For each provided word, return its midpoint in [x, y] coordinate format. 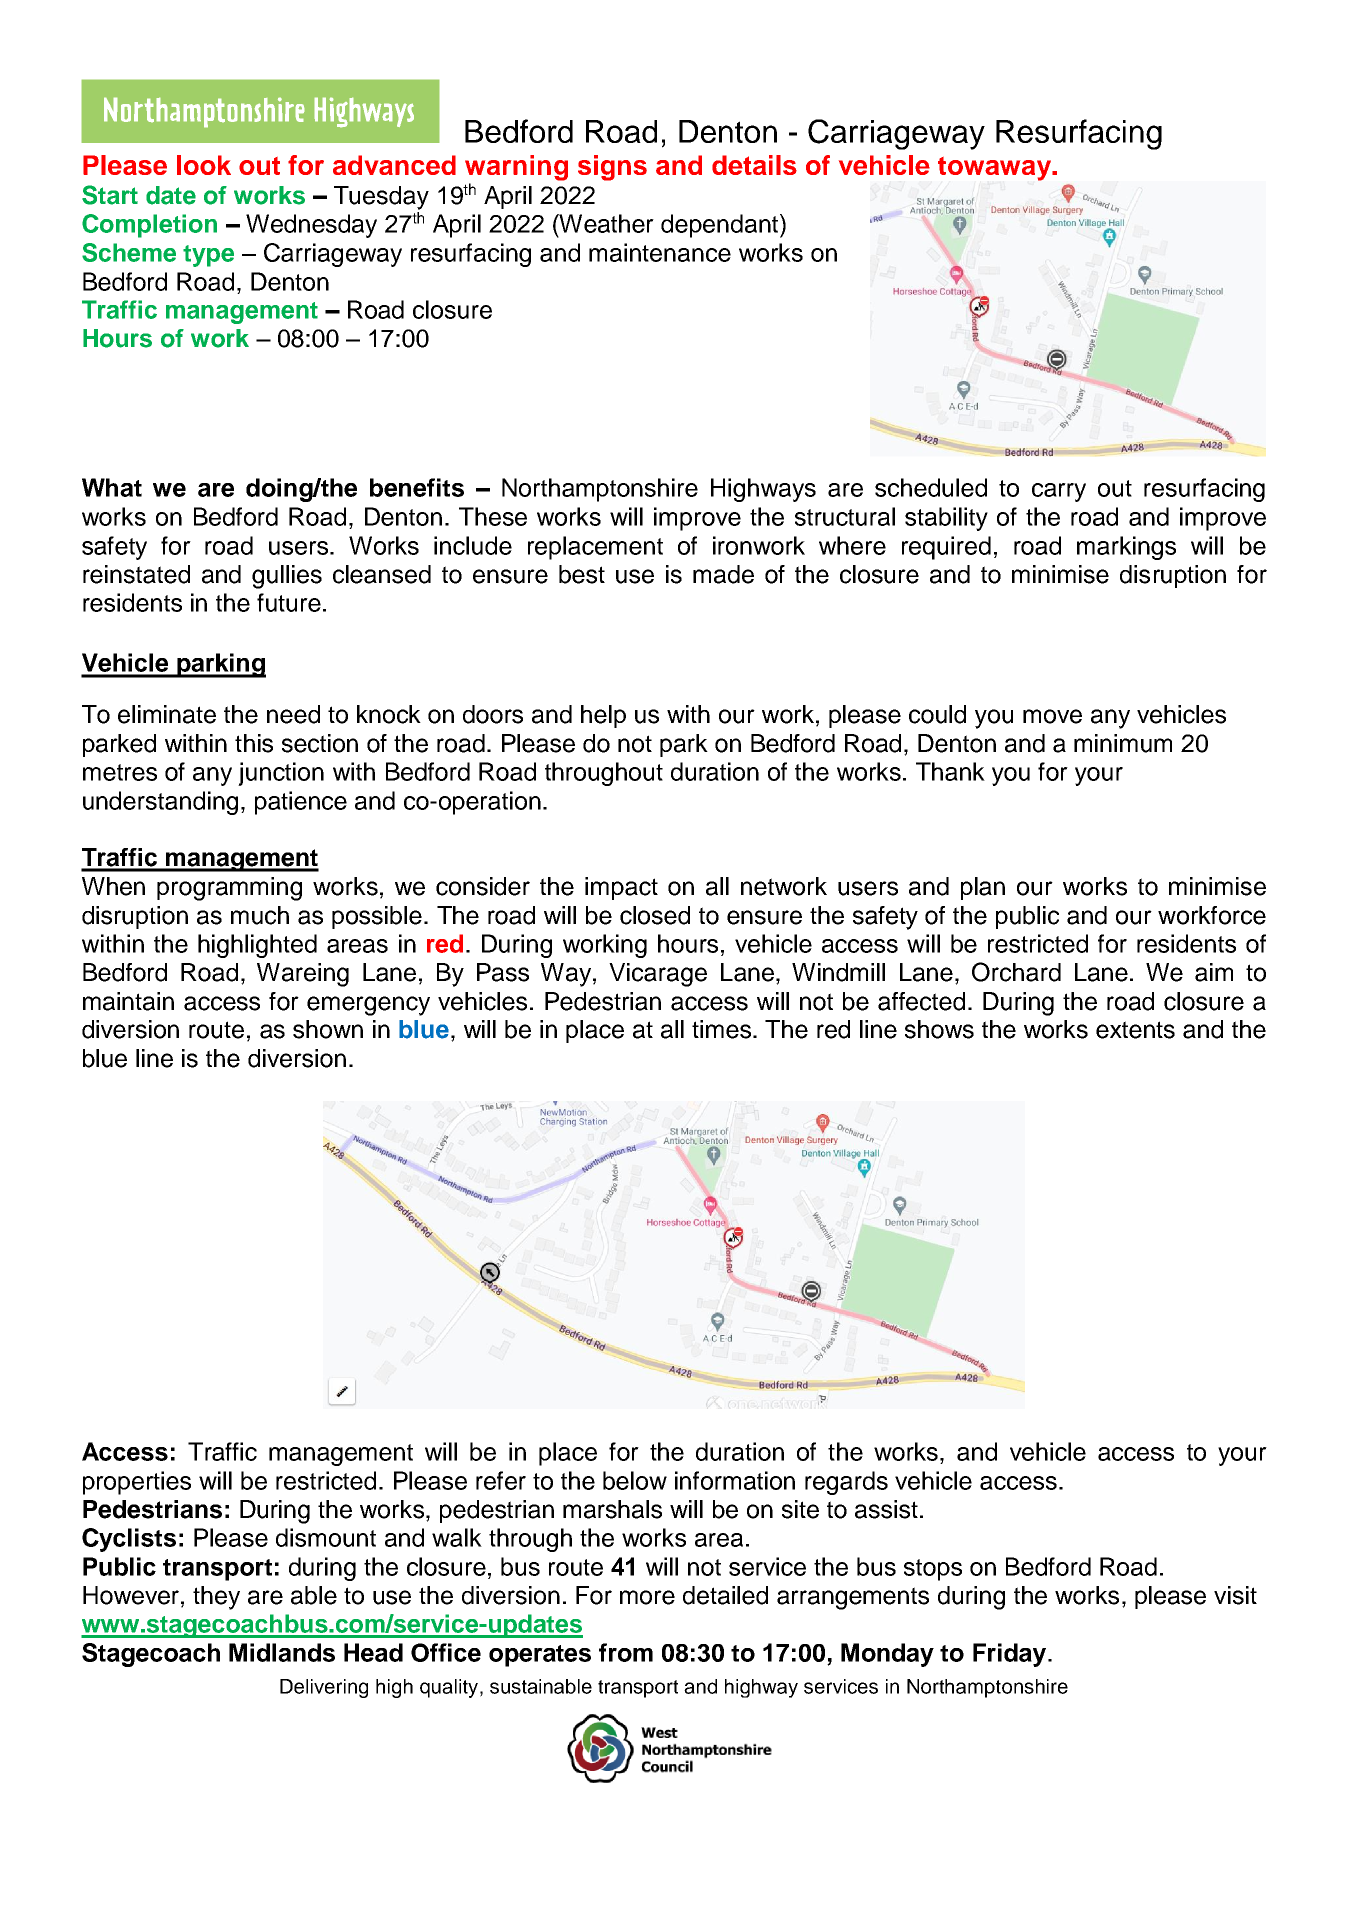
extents [1135, 1030]
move [1052, 716]
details [754, 165]
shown [328, 1029]
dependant [721, 226]
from [626, 1652]
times [723, 1029]
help [603, 716]
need [293, 714]
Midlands [282, 1652]
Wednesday [311, 226]
